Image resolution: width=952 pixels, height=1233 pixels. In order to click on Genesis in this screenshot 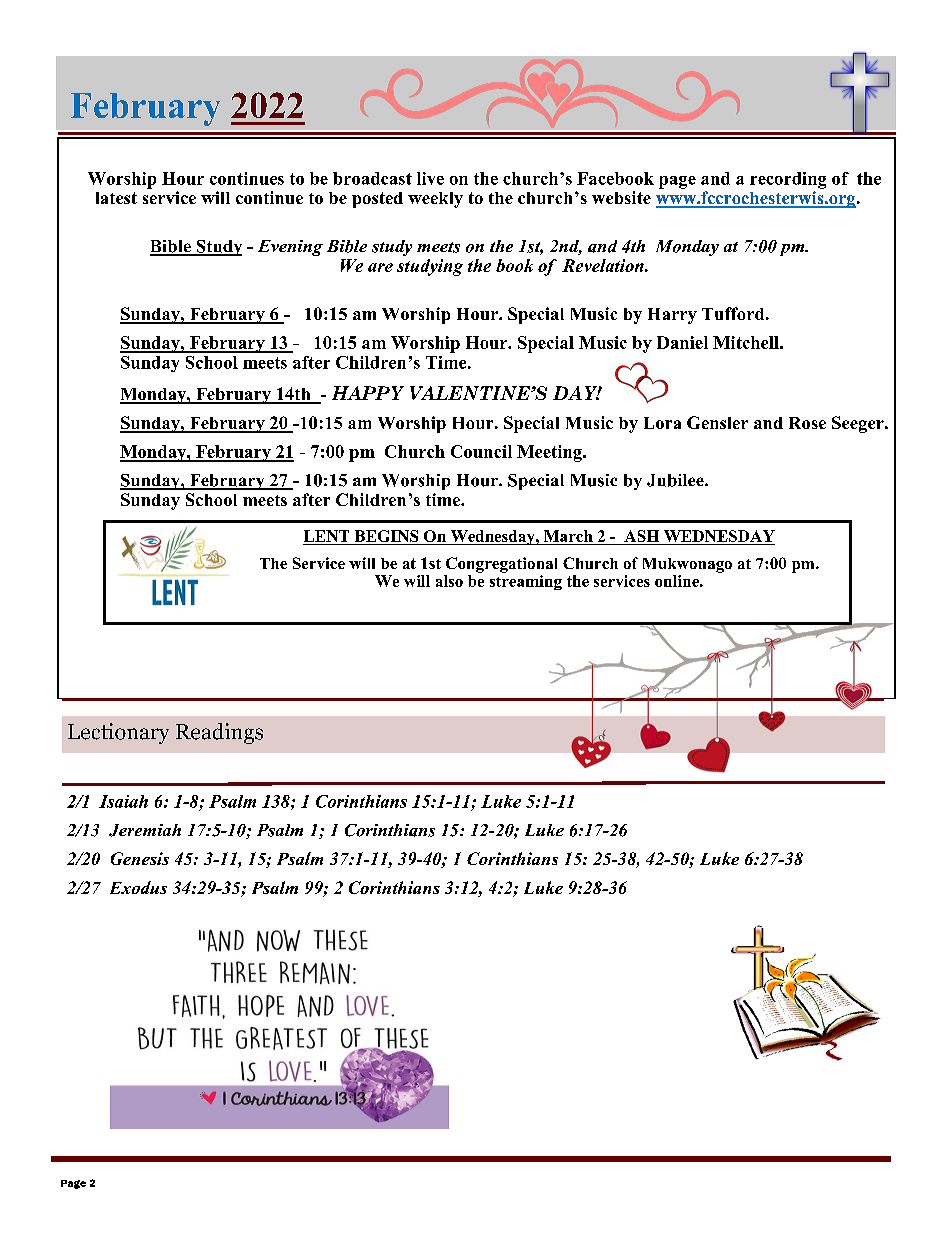, I will do `click(140, 858)`.
